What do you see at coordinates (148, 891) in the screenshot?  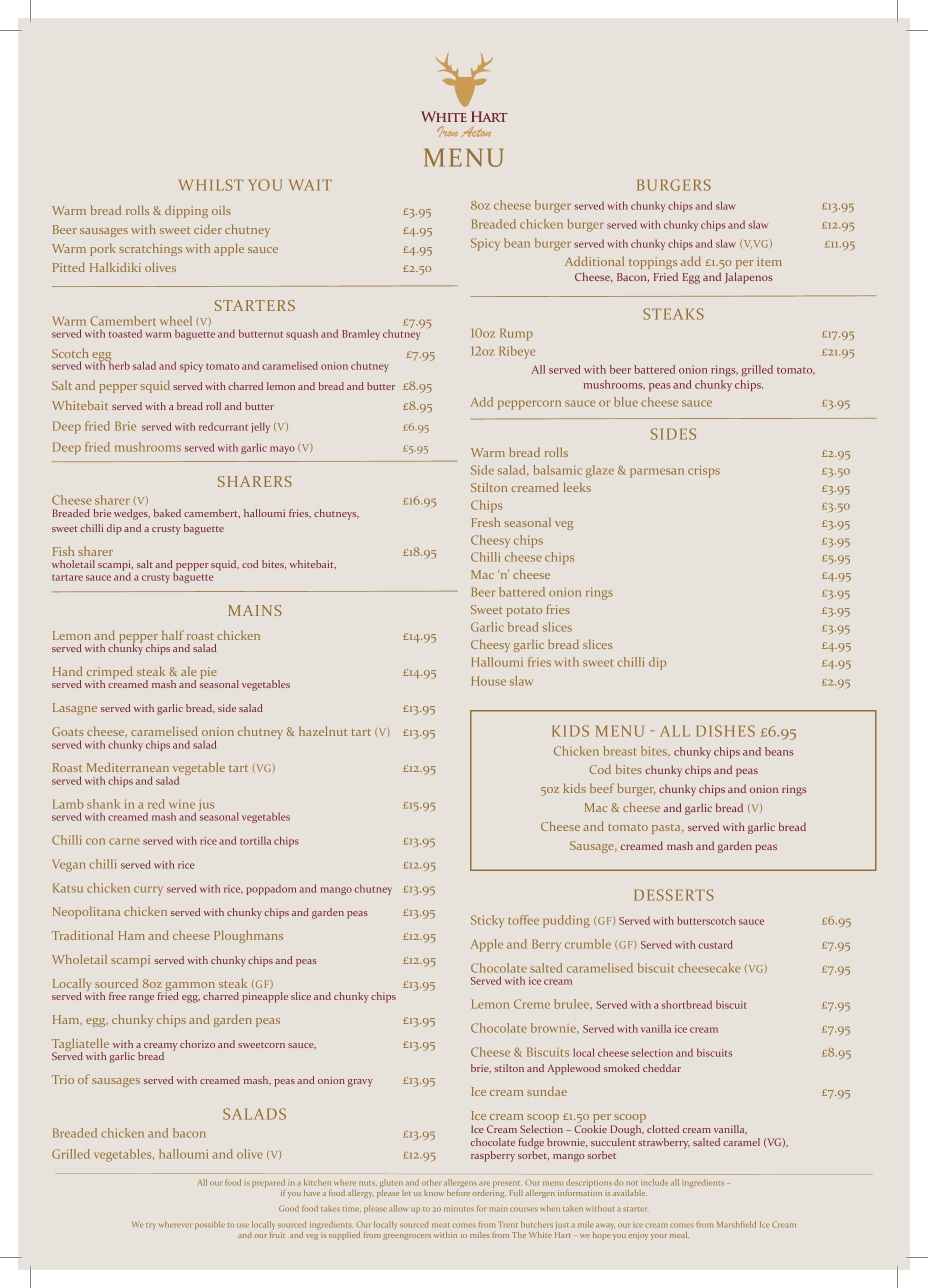 I see `curry` at bounding box center [148, 891].
